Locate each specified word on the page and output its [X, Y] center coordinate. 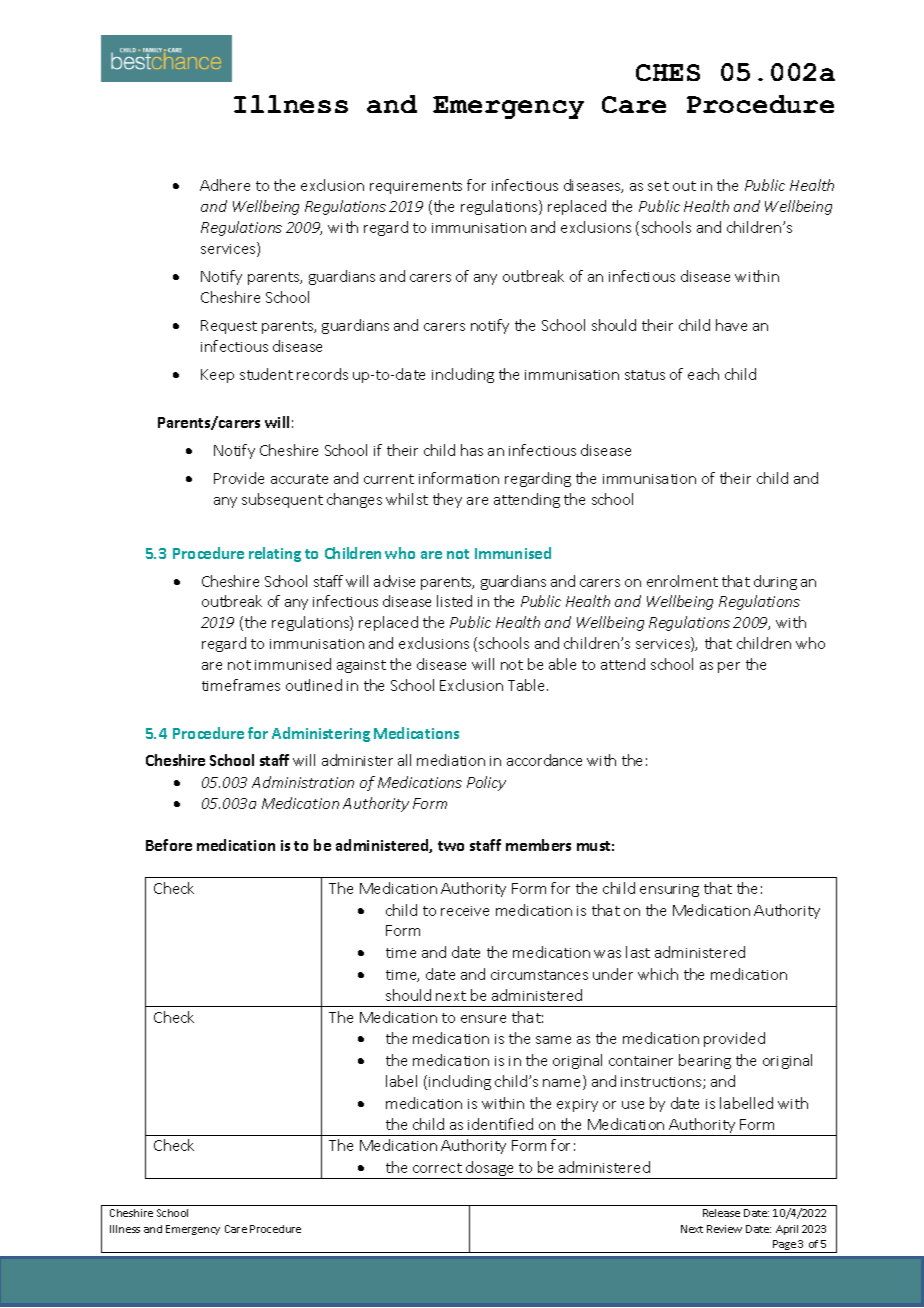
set [658, 186]
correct [437, 1168]
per [729, 667]
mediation [451, 760]
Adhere [225, 185]
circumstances [539, 975]
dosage [490, 1170]
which [658, 974]
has [472, 450]
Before [169, 845]
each [703, 374]
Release [721, 1213]
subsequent [282, 500]
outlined [314, 685]
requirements [416, 187]
